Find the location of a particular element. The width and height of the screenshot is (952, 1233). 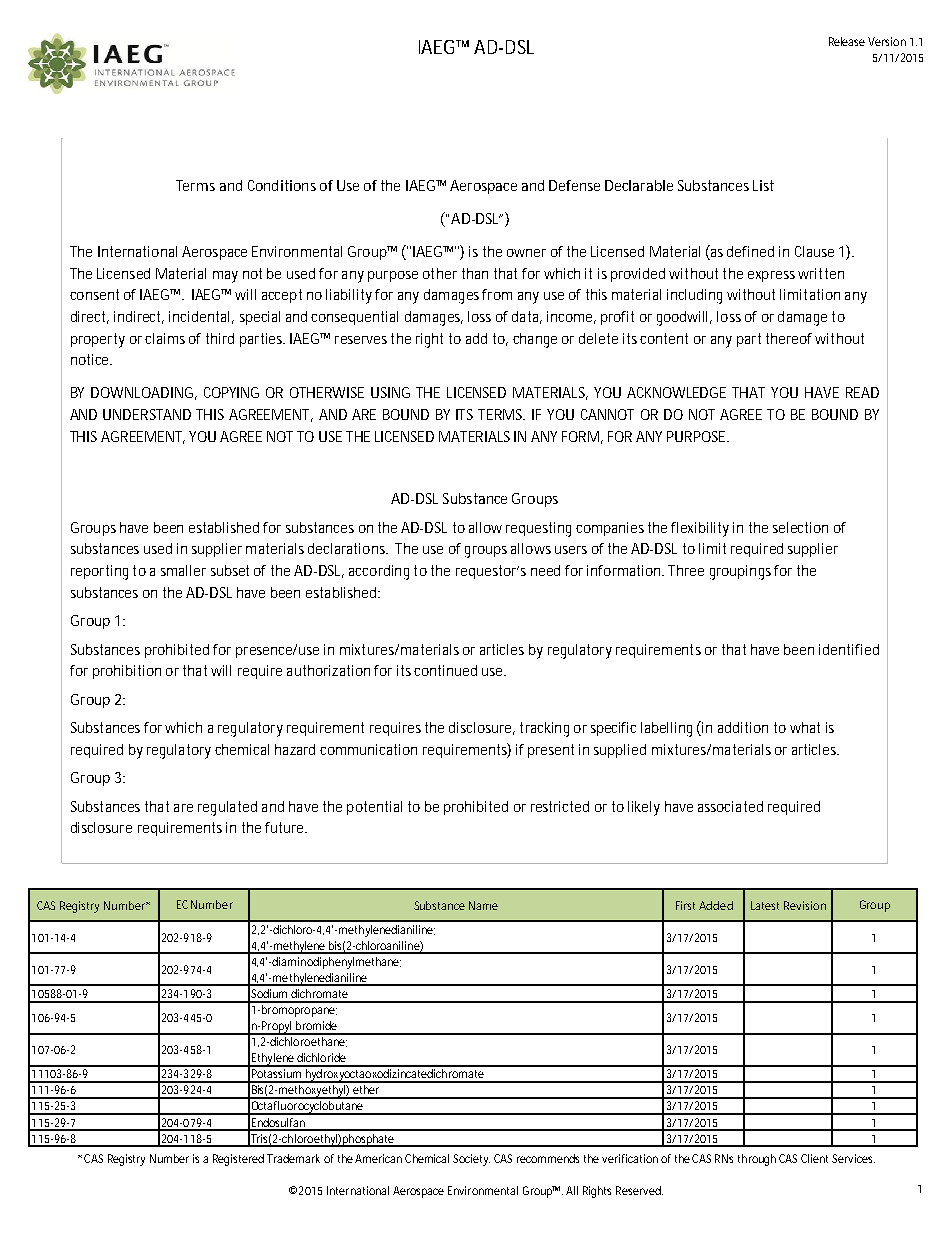

Release is located at coordinates (847, 41).
